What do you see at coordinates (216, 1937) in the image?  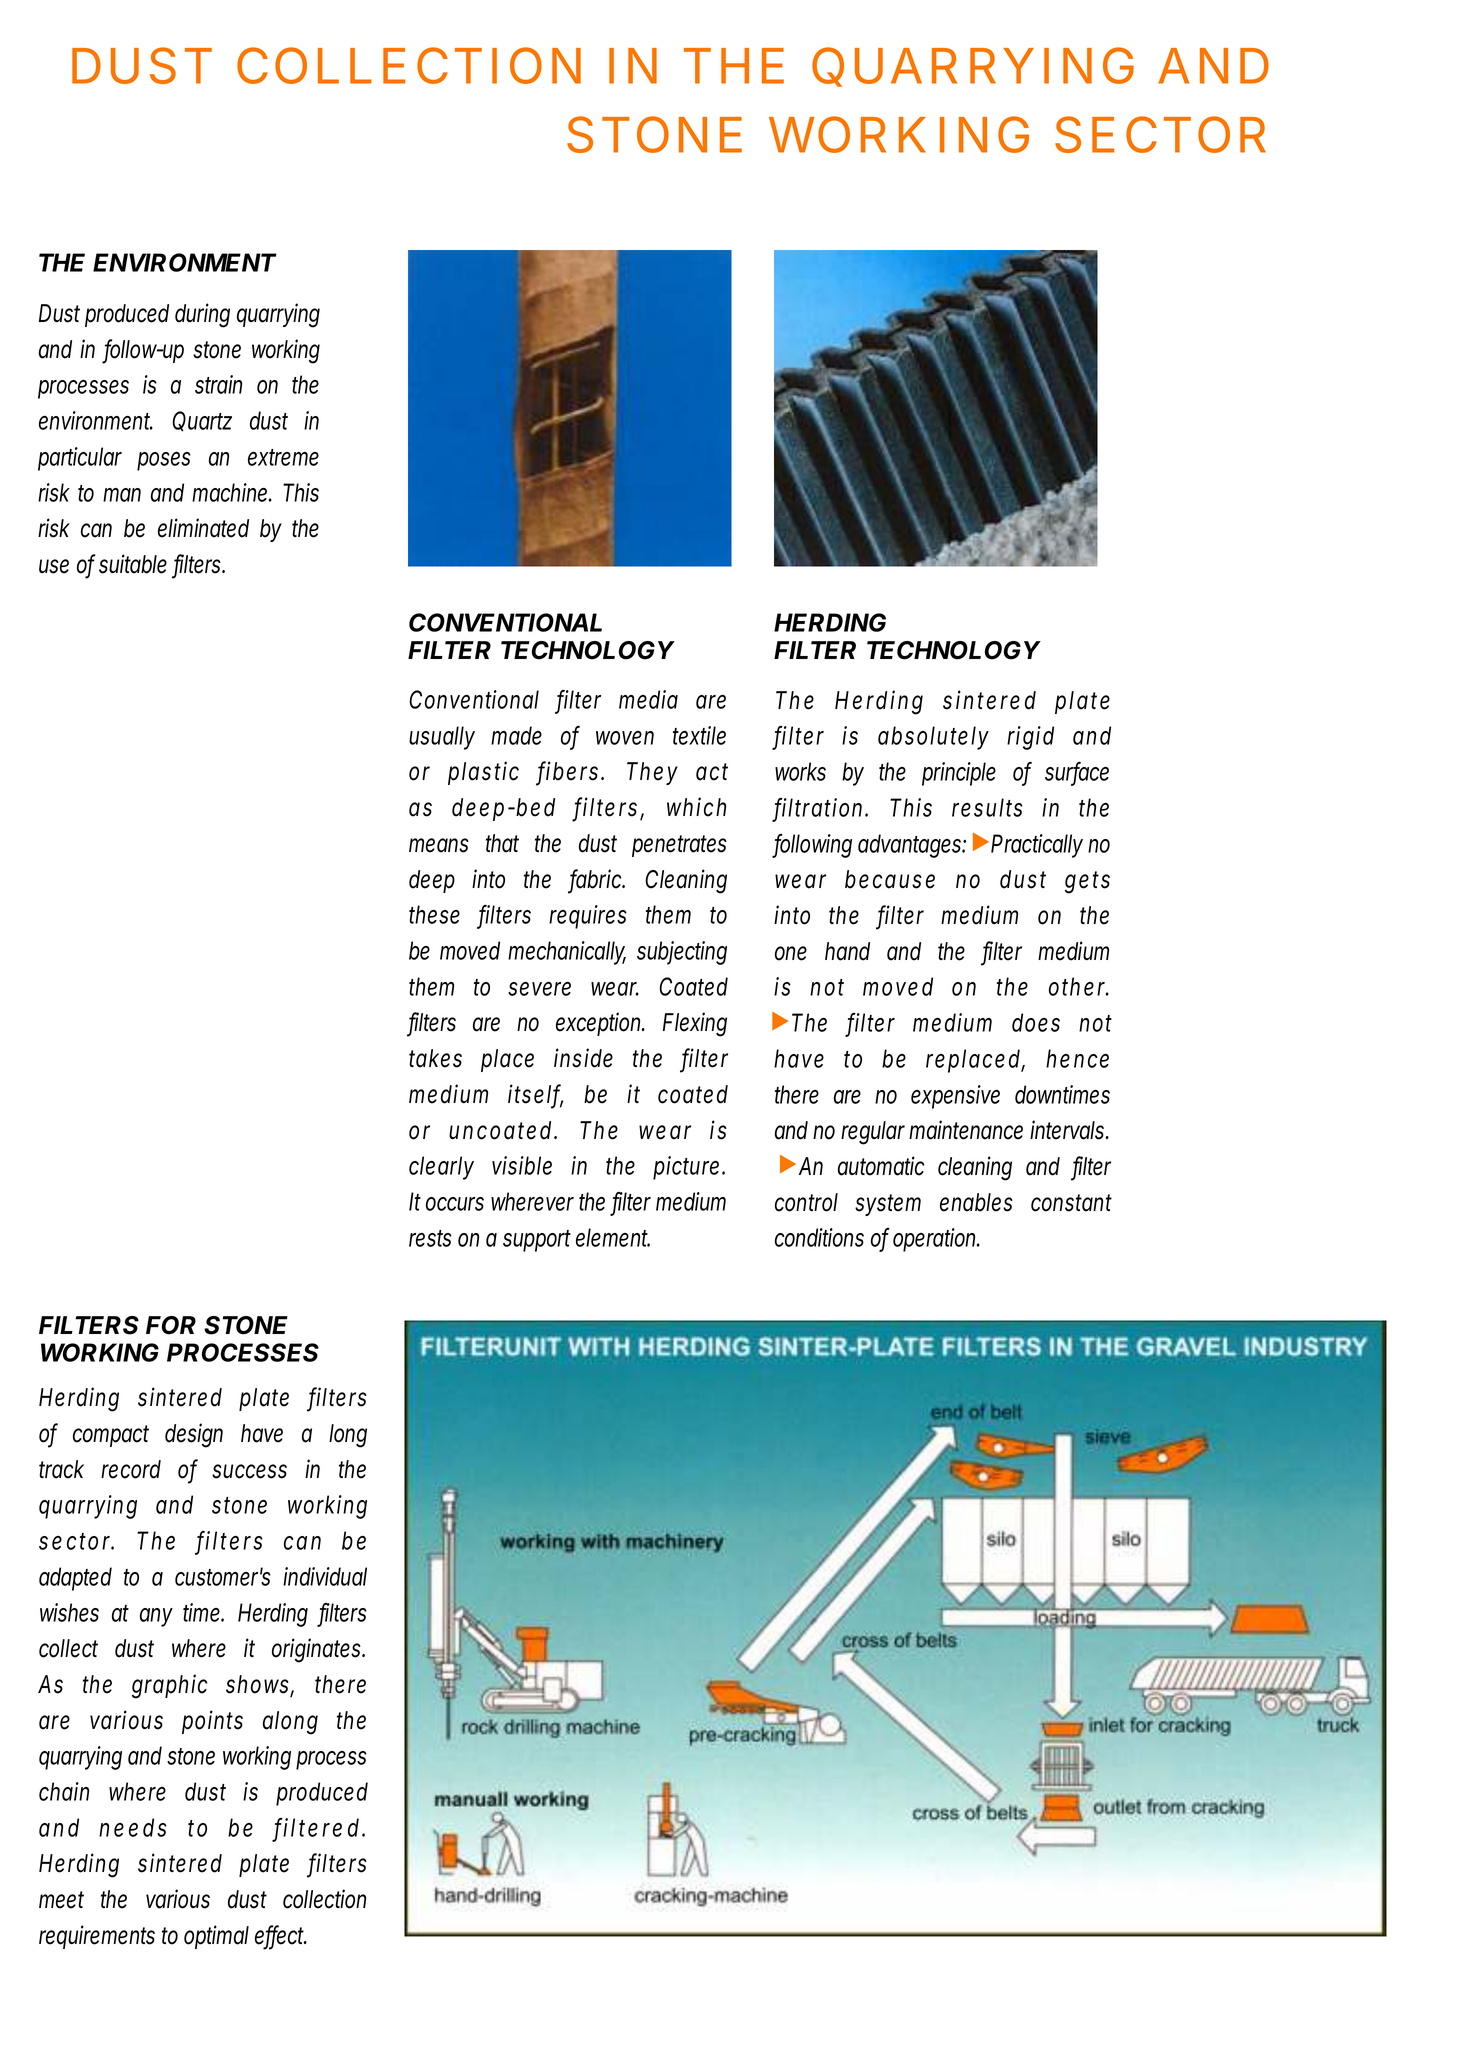 I see `optimal` at bounding box center [216, 1937].
